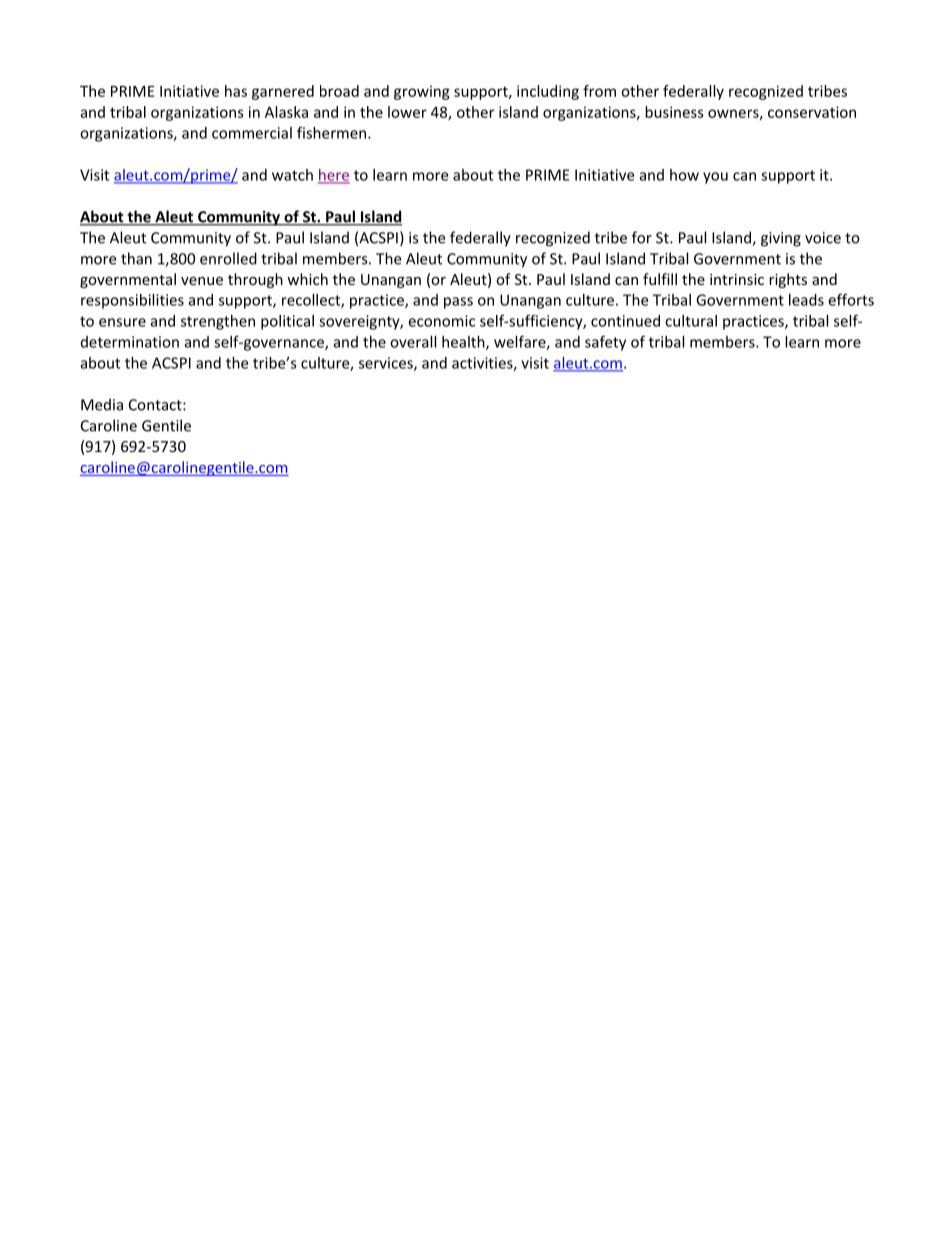 The height and width of the image is (1233, 952). Describe the element at coordinates (684, 175) in the image. I see `how` at that location.
